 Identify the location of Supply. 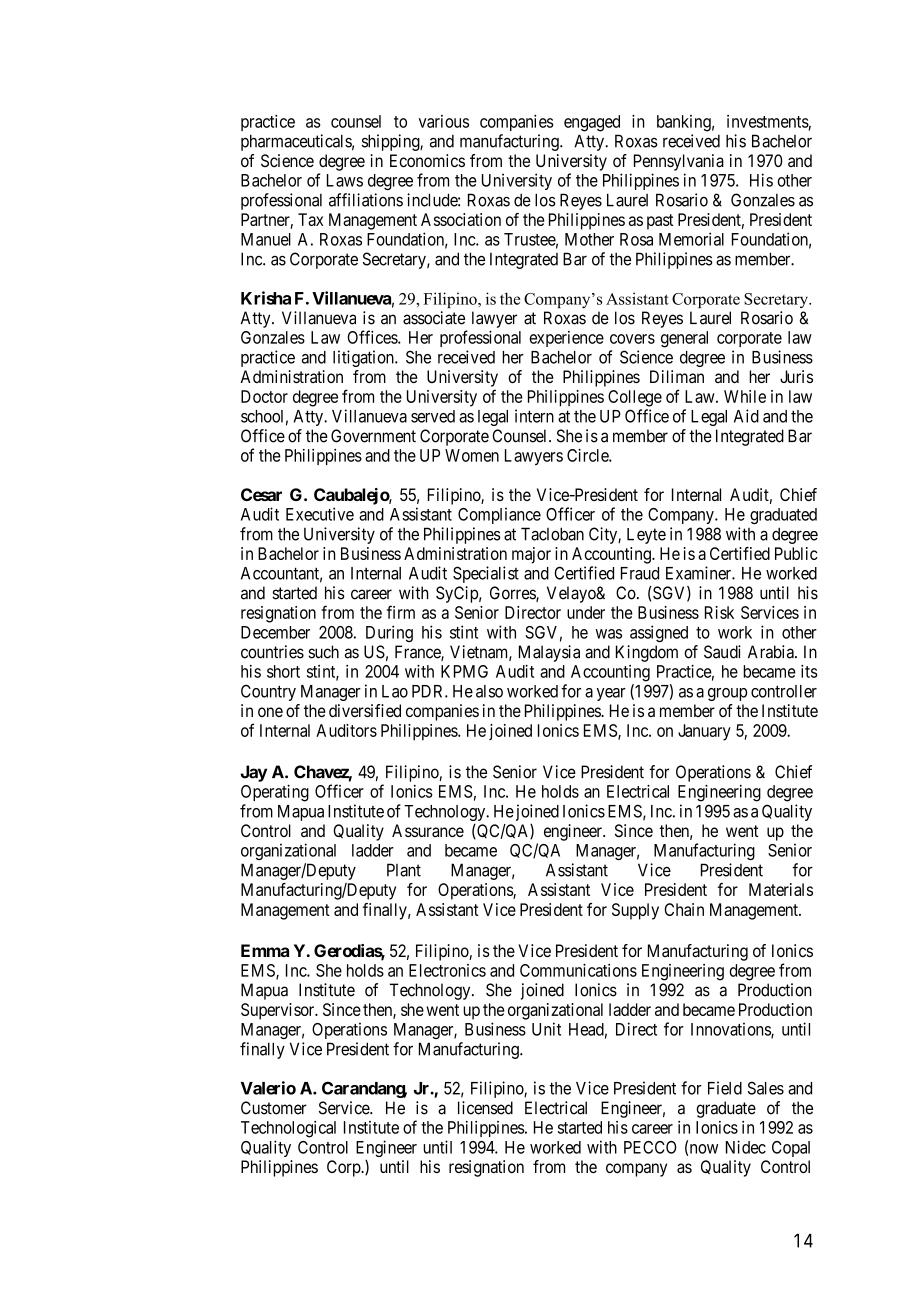
(635, 911).
